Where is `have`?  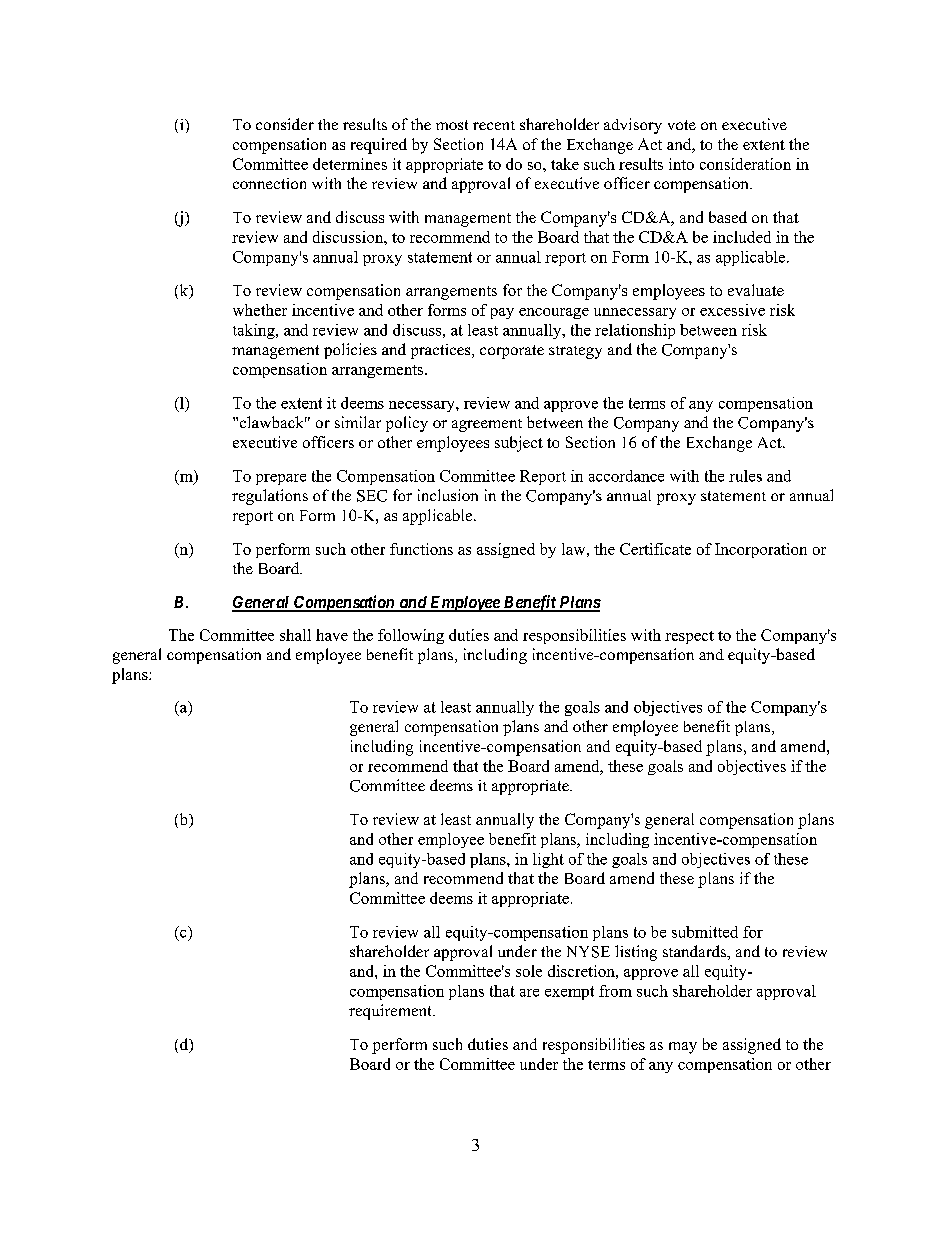 have is located at coordinates (332, 635).
